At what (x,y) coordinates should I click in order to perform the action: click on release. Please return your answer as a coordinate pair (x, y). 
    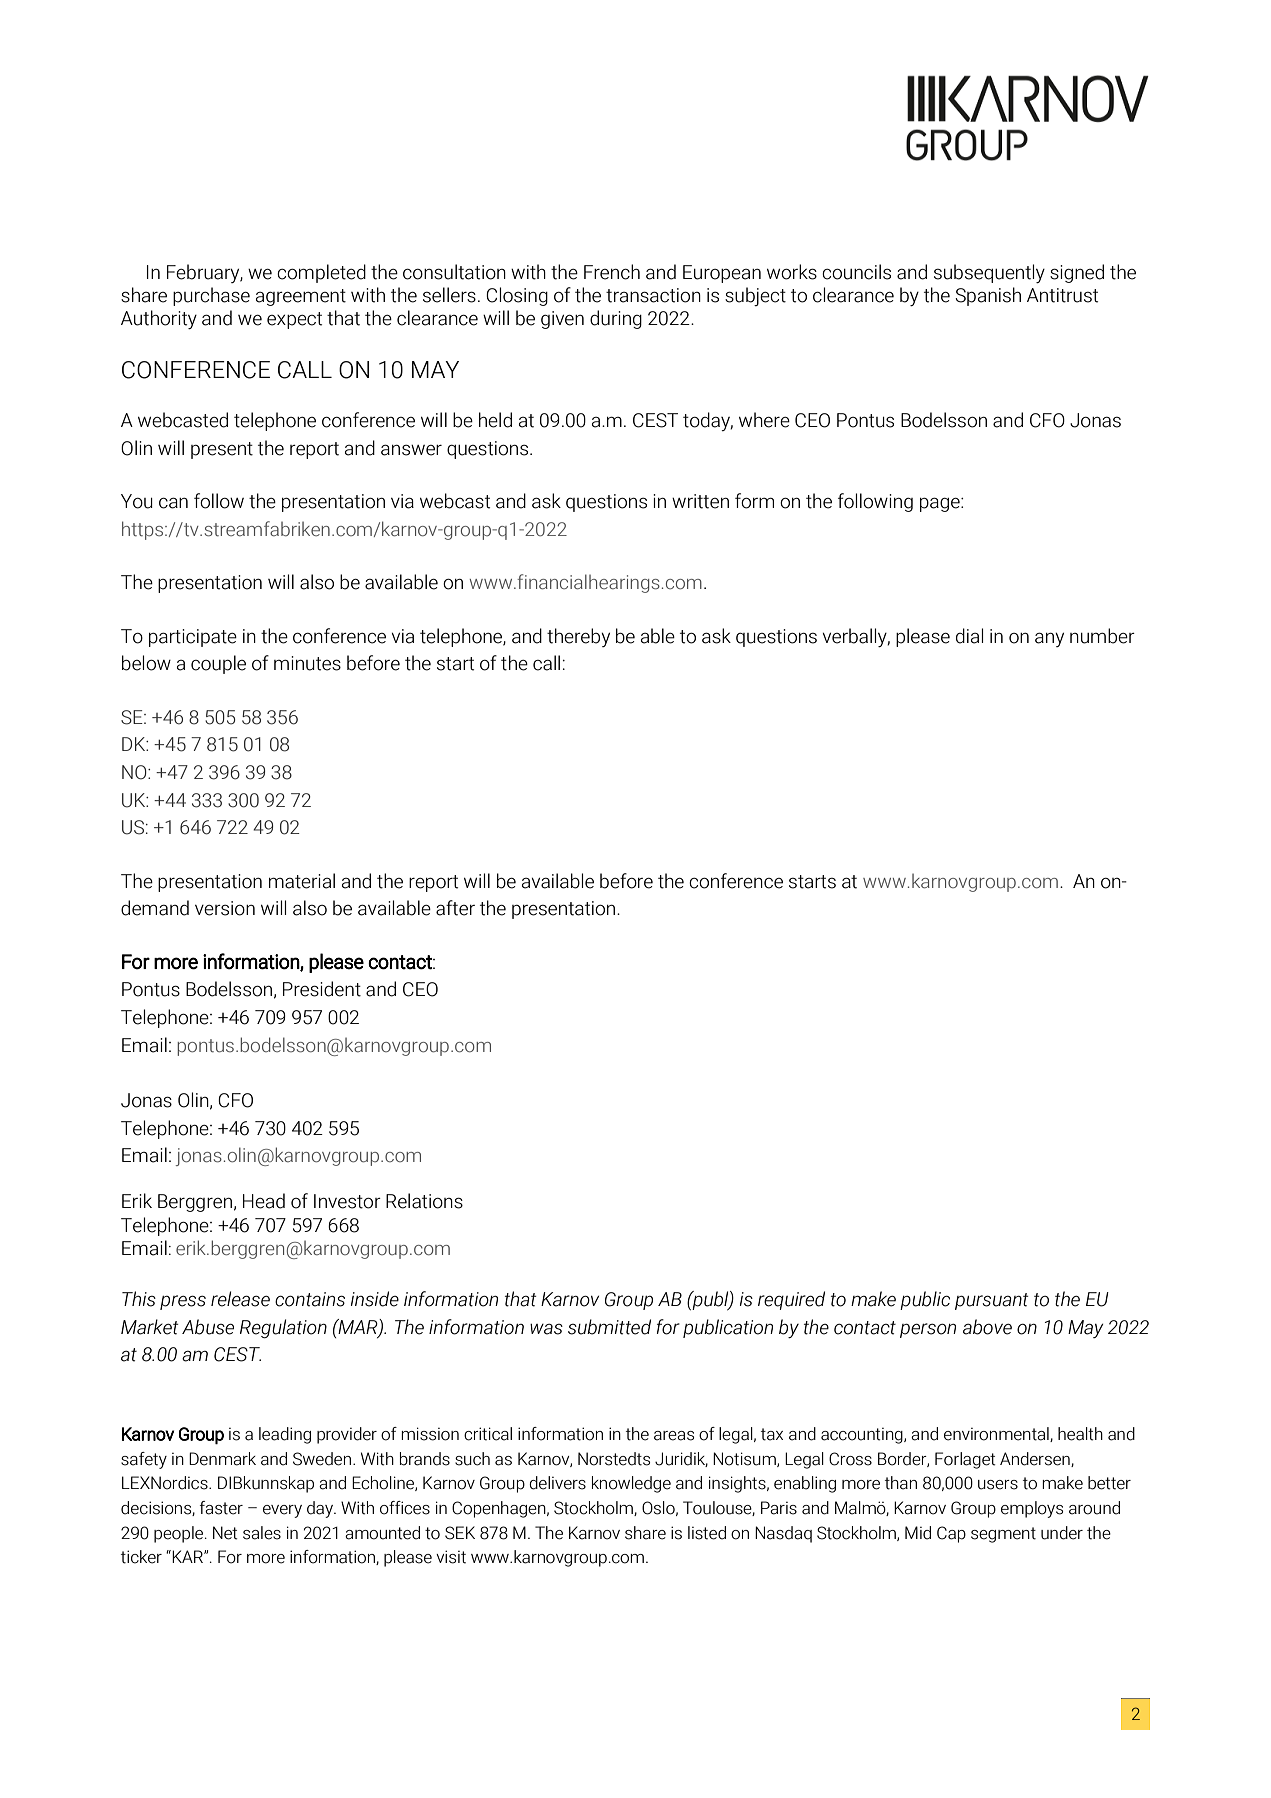
    Looking at the image, I should click on (240, 1299).
